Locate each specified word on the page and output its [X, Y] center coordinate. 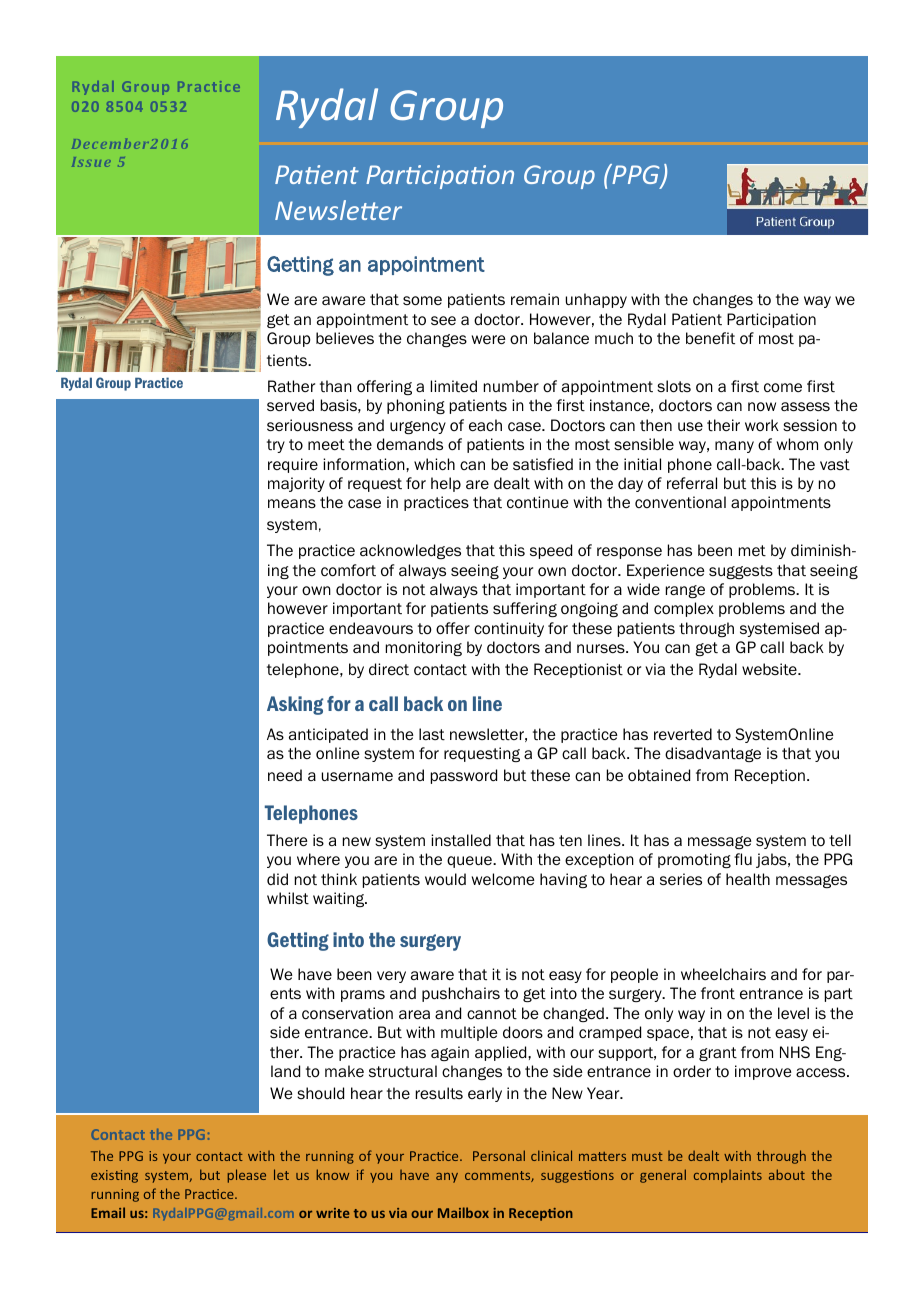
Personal [499, 1155]
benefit [710, 338]
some [422, 301]
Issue [91, 162]
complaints [728, 1176]
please [246, 1176]
